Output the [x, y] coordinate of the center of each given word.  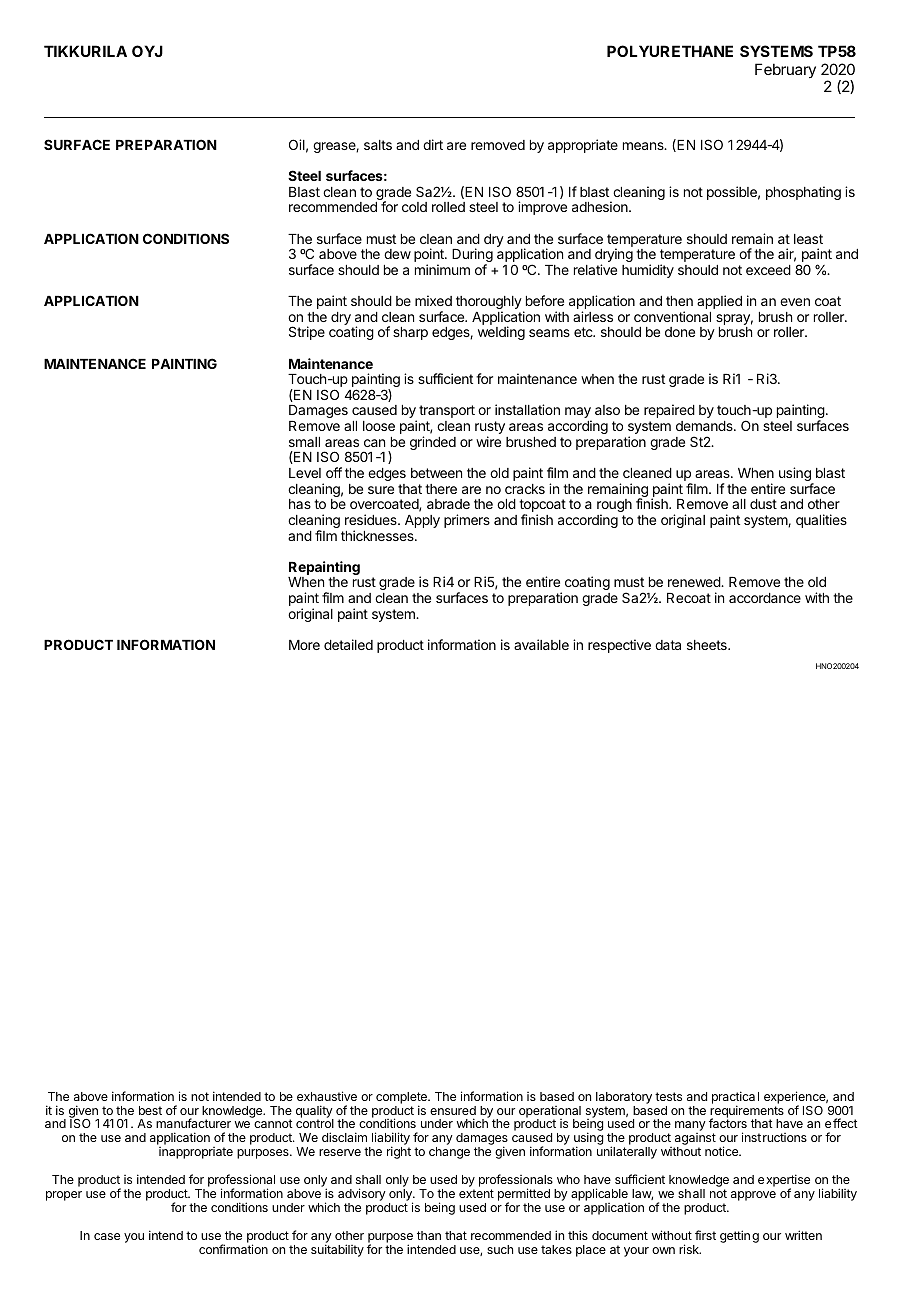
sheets [708, 645]
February [785, 70]
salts [378, 145]
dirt [433, 144]
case [107, 1236]
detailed [348, 644]
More [304, 645]
